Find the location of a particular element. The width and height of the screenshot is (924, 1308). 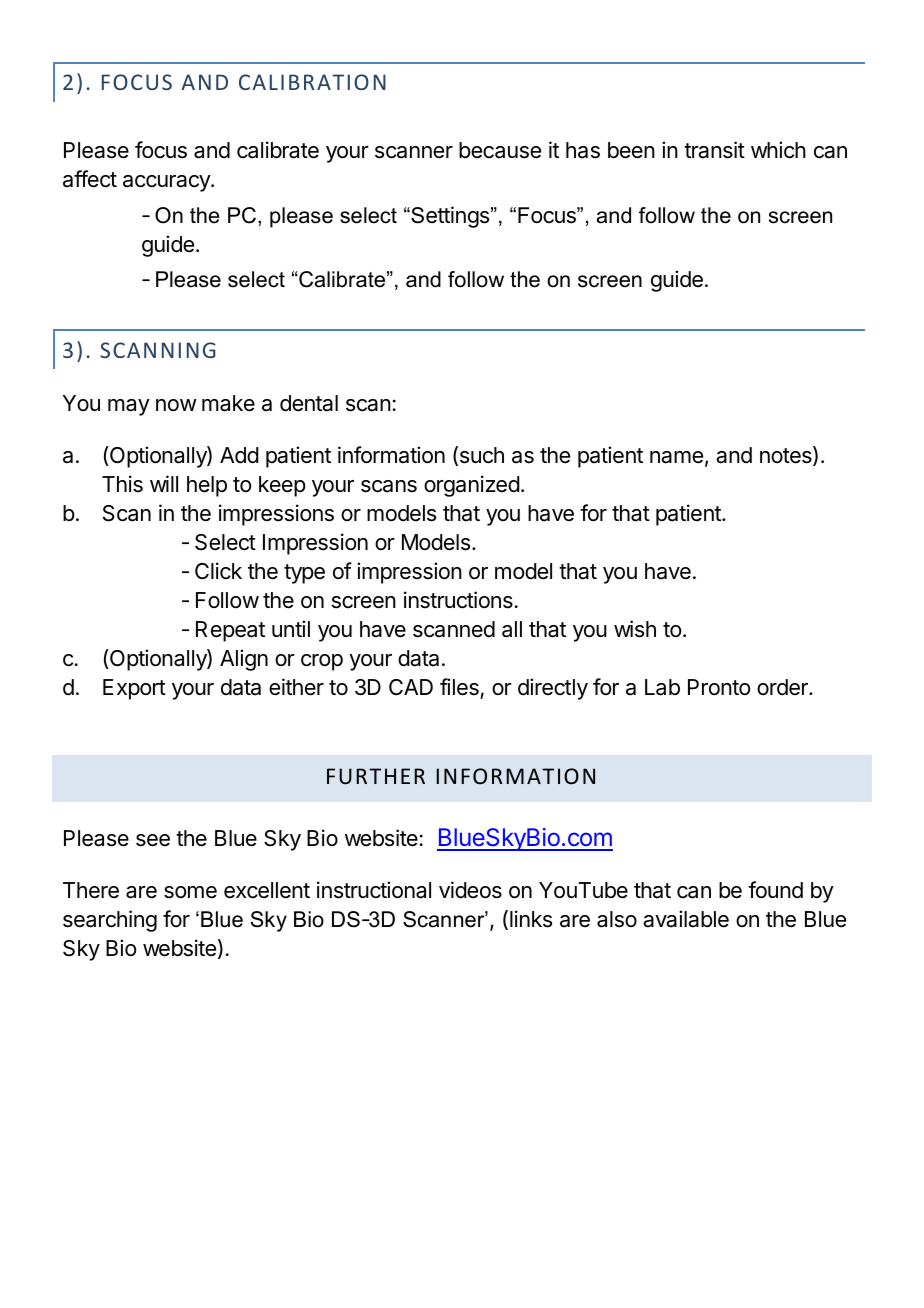

some is located at coordinates (190, 892).
